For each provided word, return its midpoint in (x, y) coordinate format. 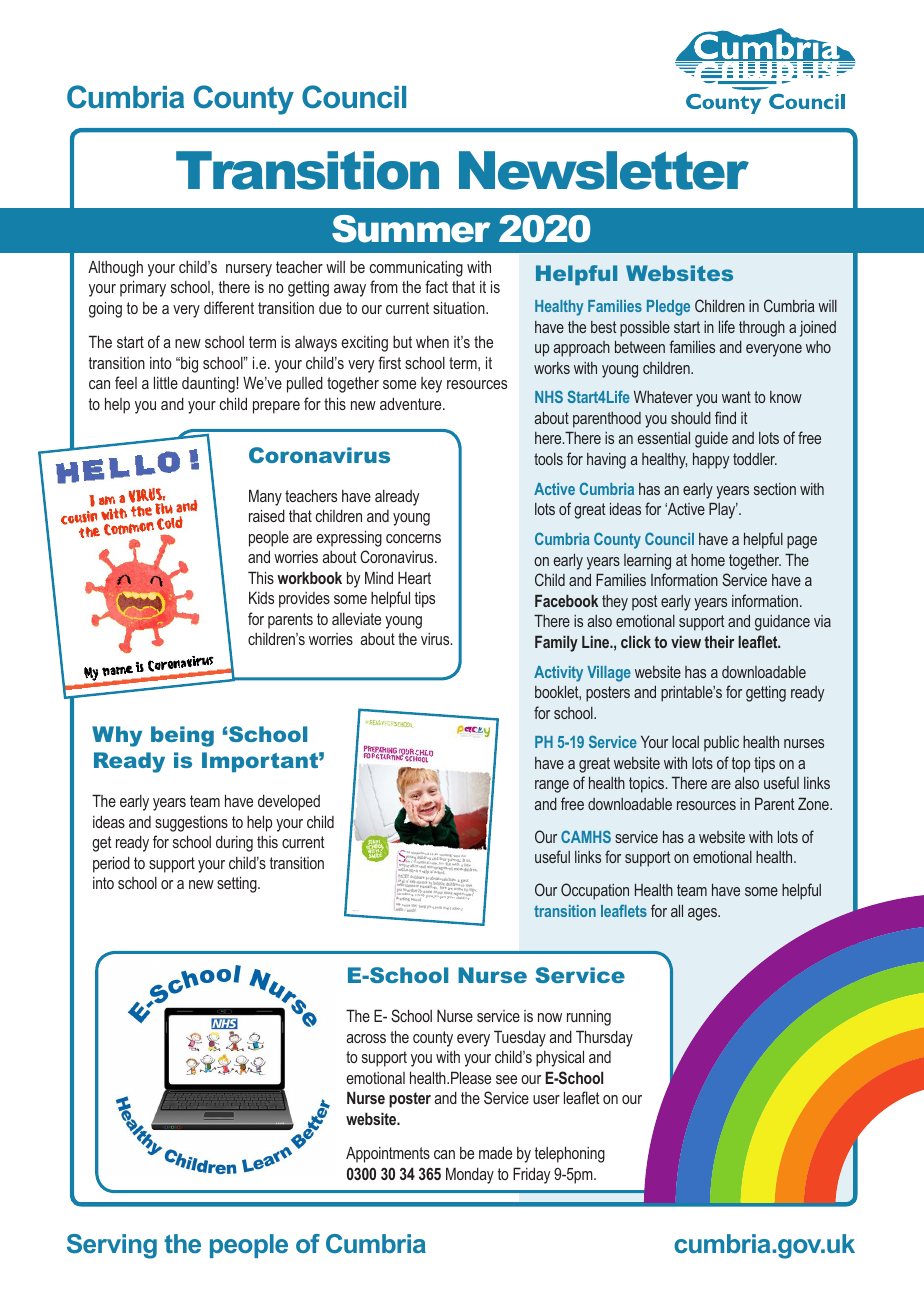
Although (115, 268)
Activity (558, 674)
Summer (411, 229)
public (721, 744)
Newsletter (604, 170)
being (182, 736)
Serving (112, 1246)
